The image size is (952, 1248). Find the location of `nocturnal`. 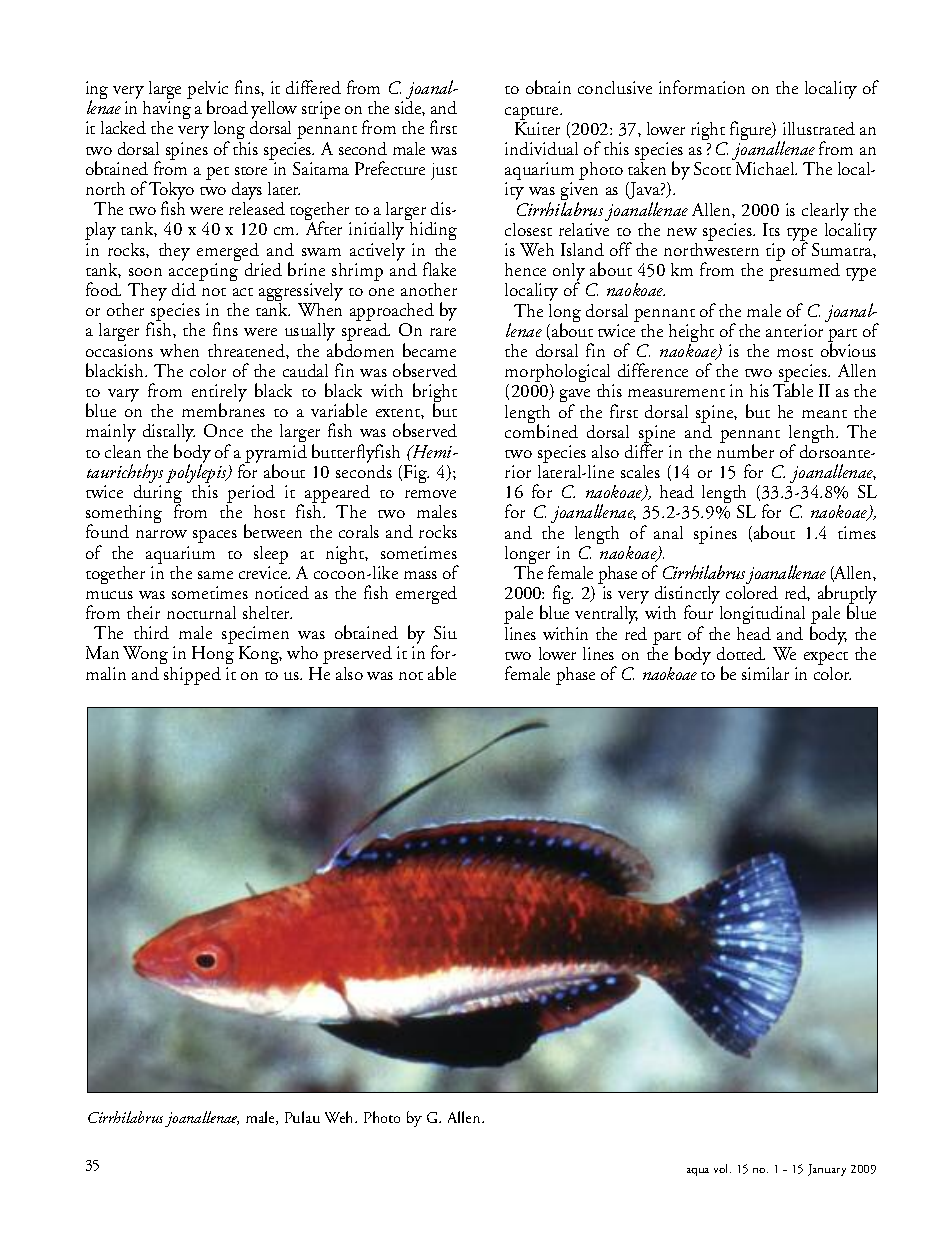

nocturnal is located at coordinates (201, 612).
